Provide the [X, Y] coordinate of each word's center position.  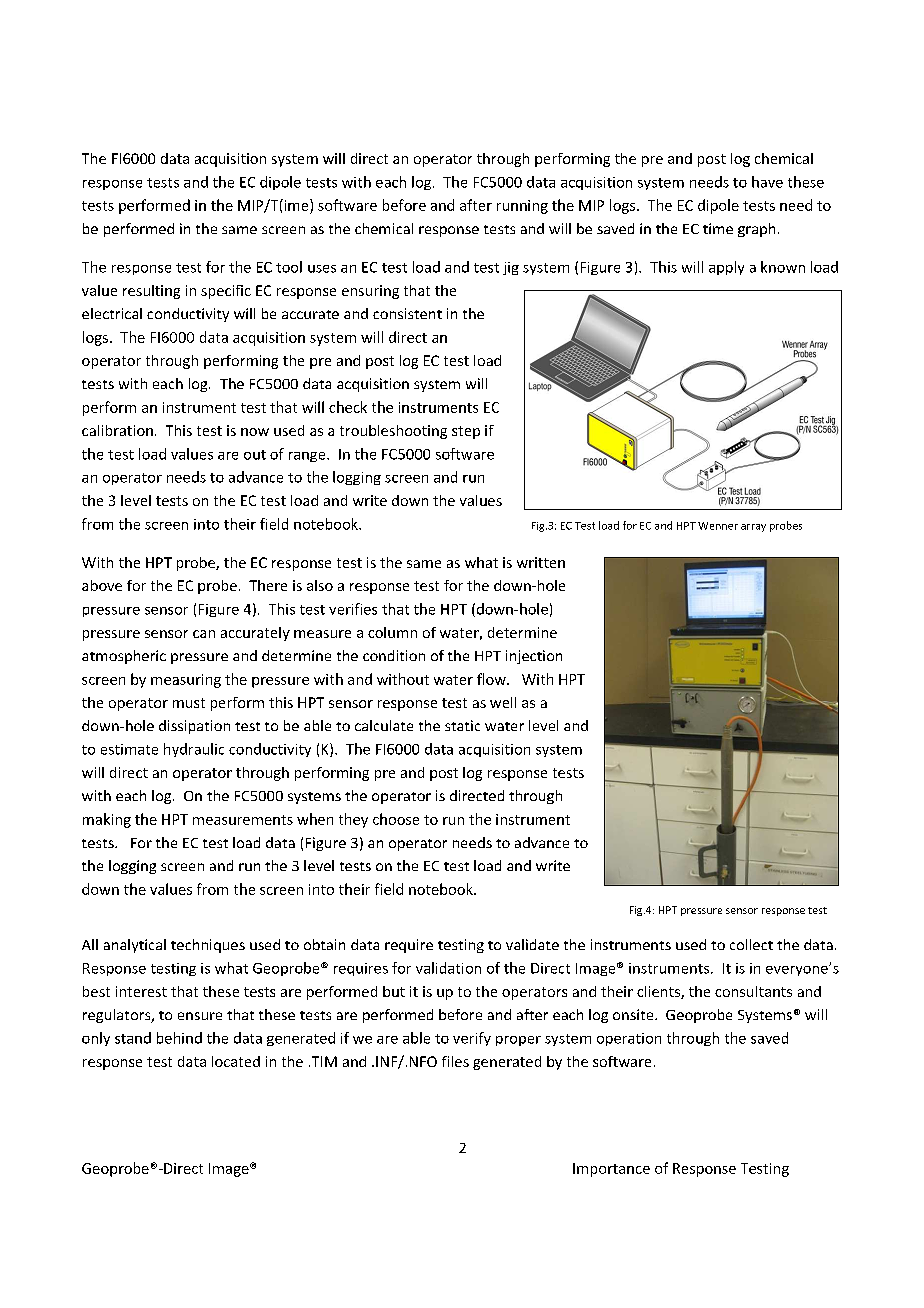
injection [534, 657]
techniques [208, 946]
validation [448, 968]
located [236, 1061]
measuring [186, 681]
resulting [151, 292]
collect [751, 944]
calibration [117, 430]
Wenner [718, 526]
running [522, 207]
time [718, 228]
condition [394, 655]
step [466, 432]
